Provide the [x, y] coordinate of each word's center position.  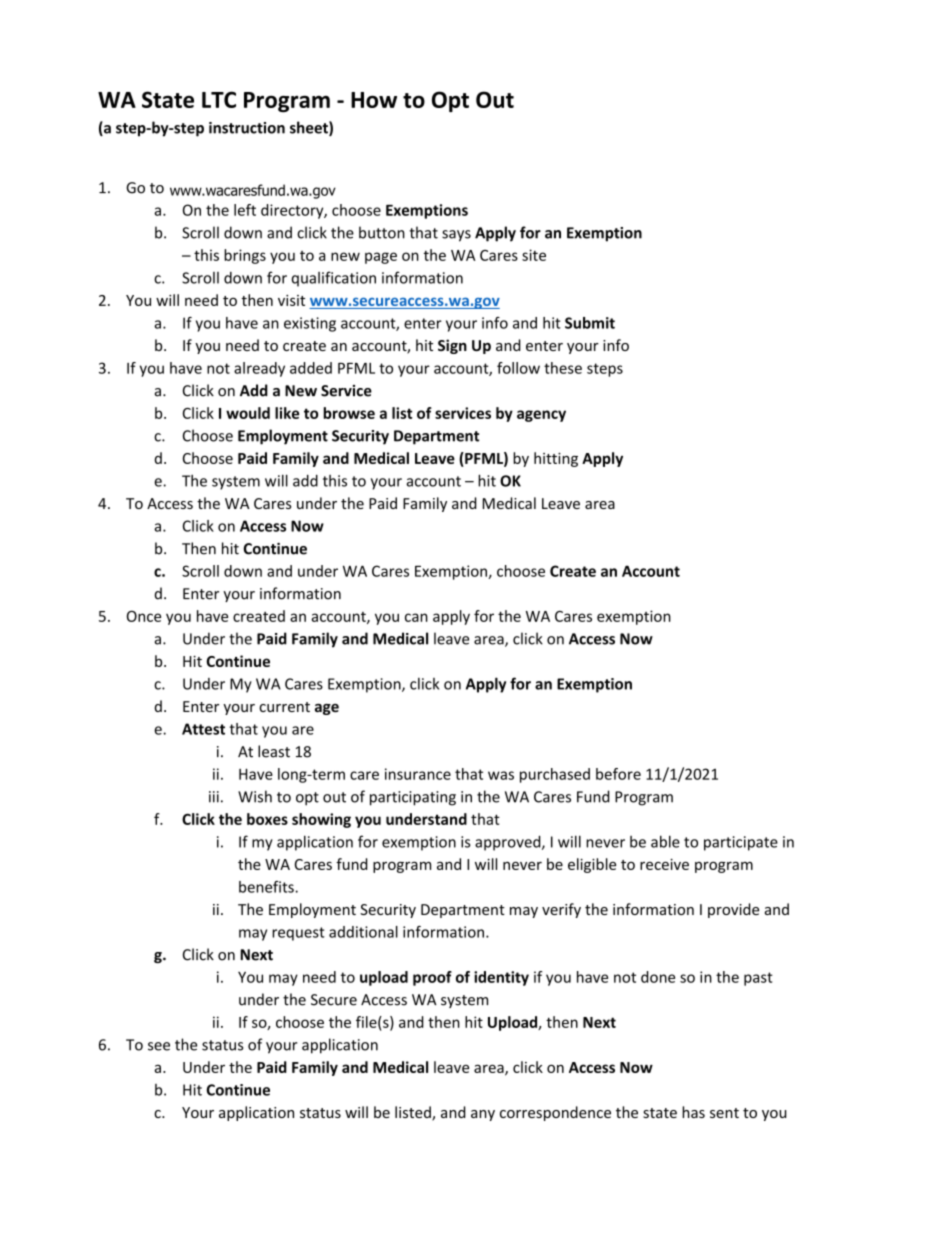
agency [541, 416]
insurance [418, 774]
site [534, 255]
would [248, 413]
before [618, 774]
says [456, 236]
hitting [556, 459]
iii [214, 797]
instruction [247, 128]
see [159, 1046]
